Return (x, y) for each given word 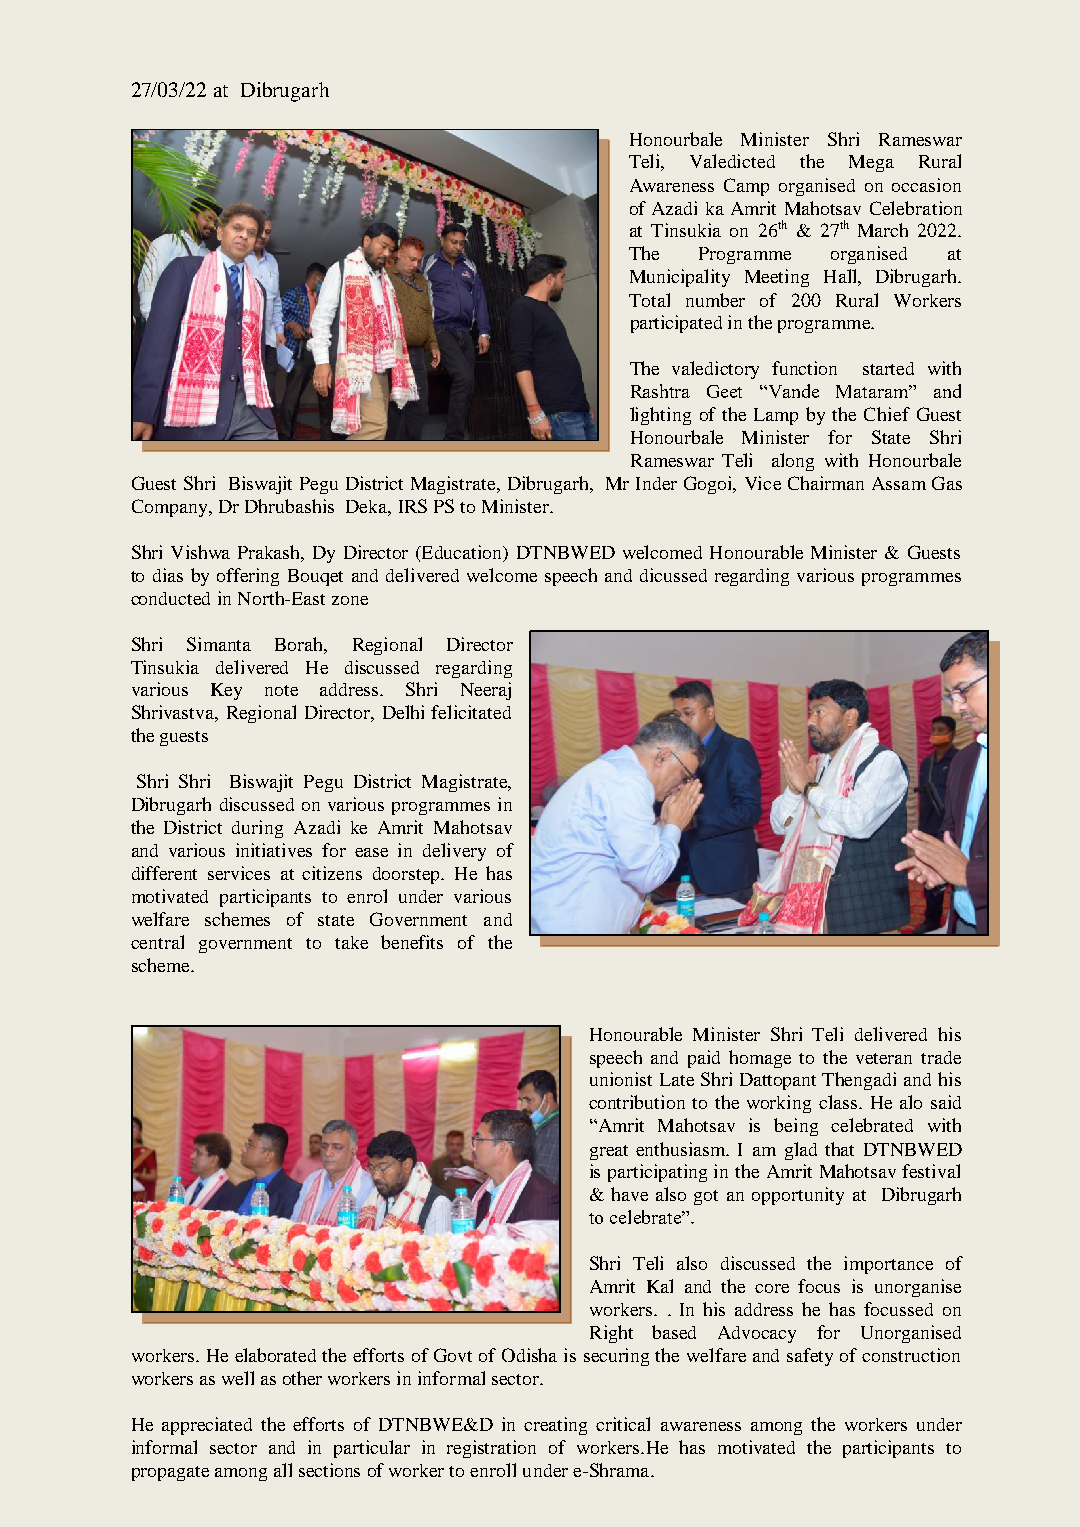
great (609, 1152)
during (257, 829)
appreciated (207, 1426)
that (839, 1149)
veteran (884, 1058)
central (157, 942)
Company (171, 508)
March (883, 230)
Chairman (826, 483)
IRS (413, 506)
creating (555, 1426)
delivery (454, 852)
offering (248, 577)
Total (649, 300)
